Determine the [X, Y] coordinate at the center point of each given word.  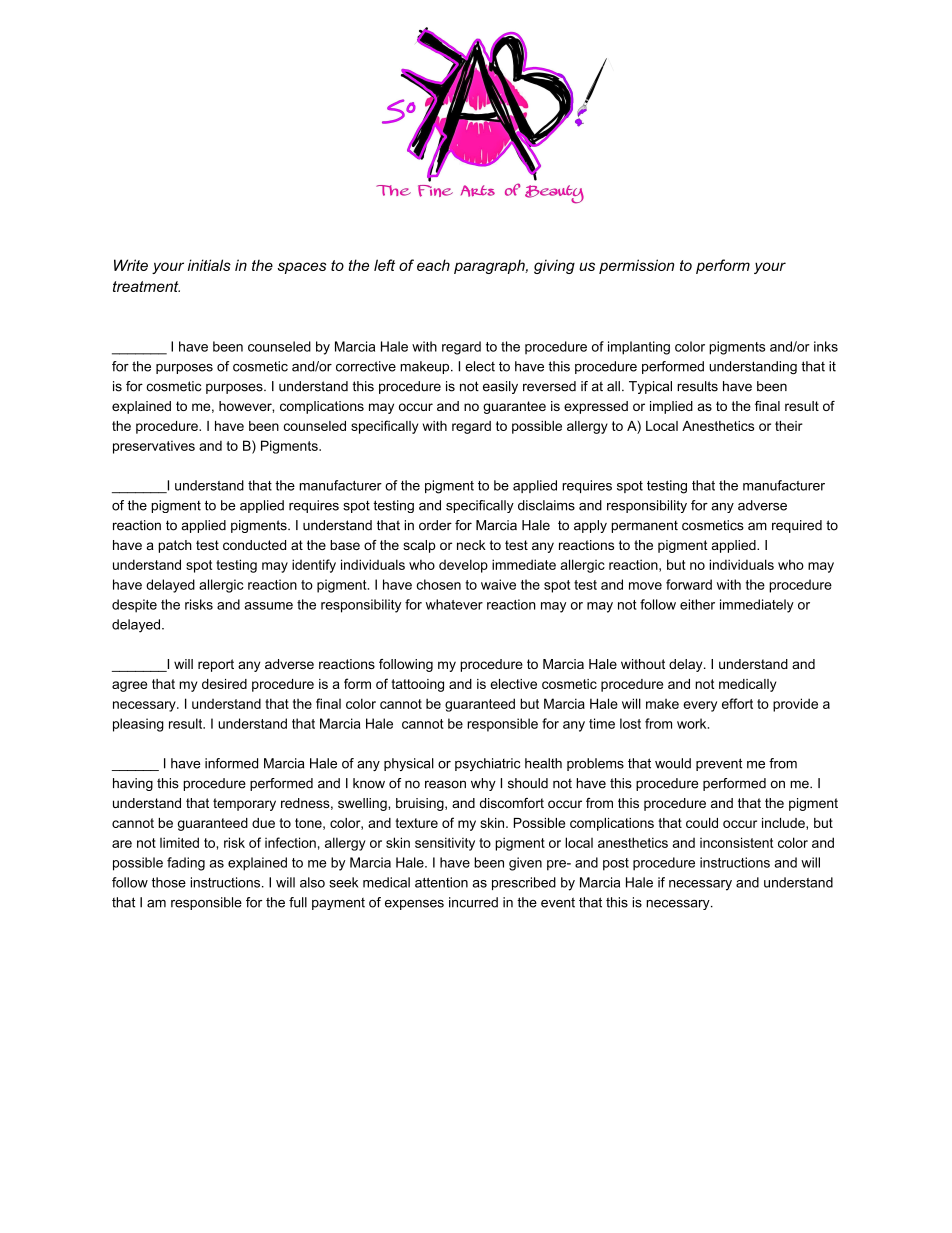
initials [209, 265]
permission [636, 266]
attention [441, 882]
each [433, 265]
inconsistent [736, 842]
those [169, 882]
